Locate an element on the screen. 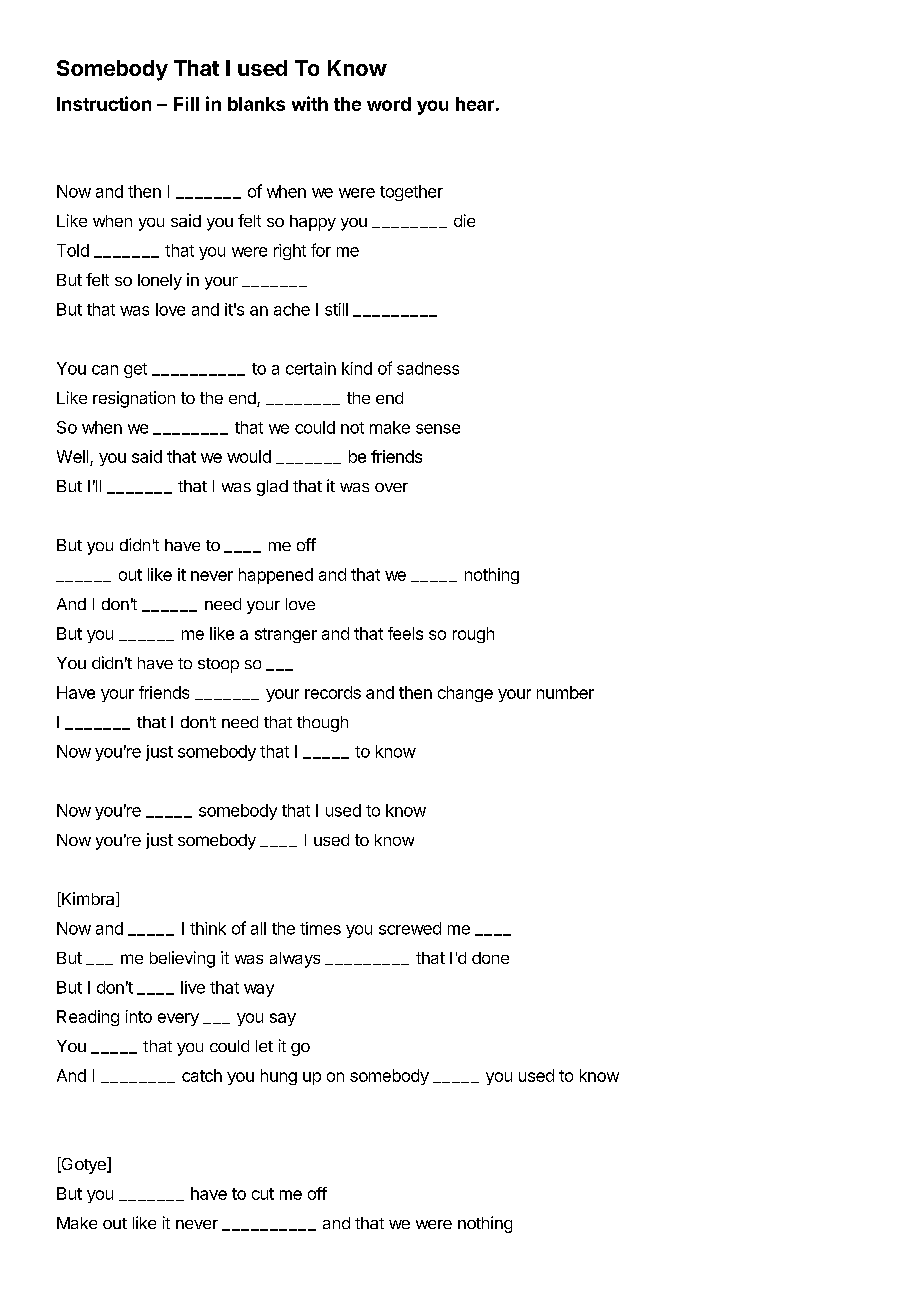 Image resolution: width=924 pixels, height=1308 pixels. Instruction is located at coordinates (104, 103).
